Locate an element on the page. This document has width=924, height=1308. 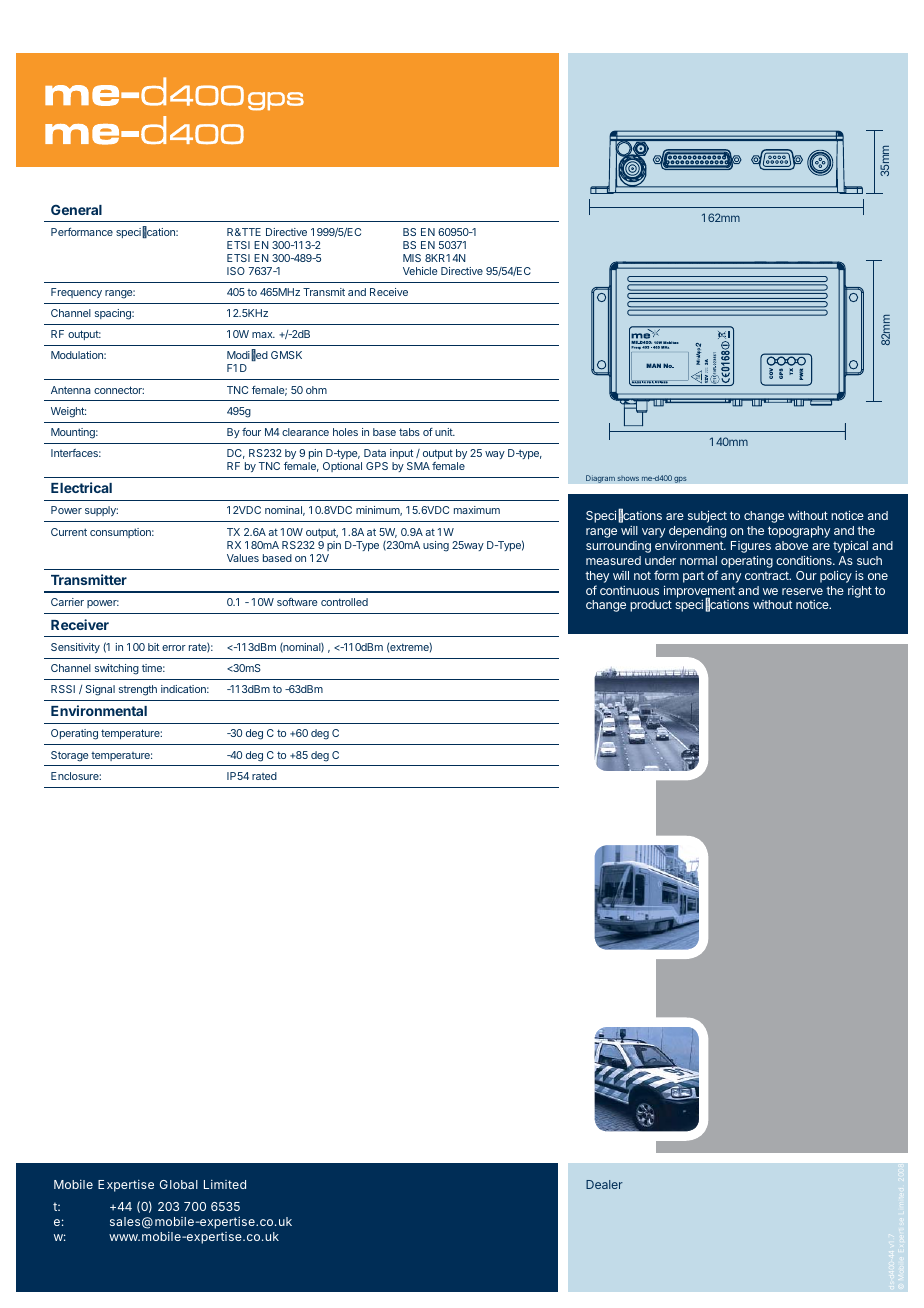
Storage is located at coordinates (69, 756).
